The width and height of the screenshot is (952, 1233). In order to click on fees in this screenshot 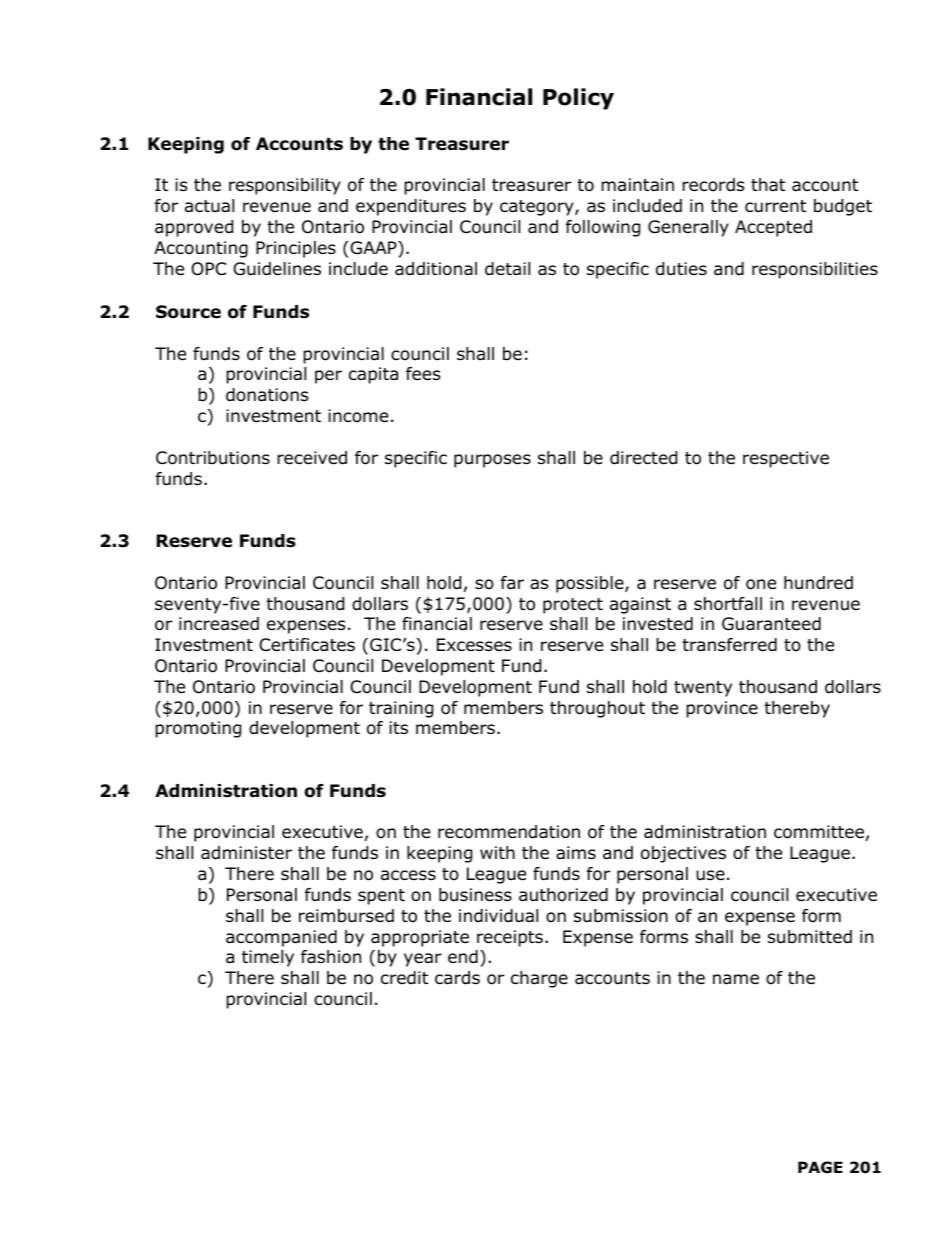, I will do `click(423, 374)`.
